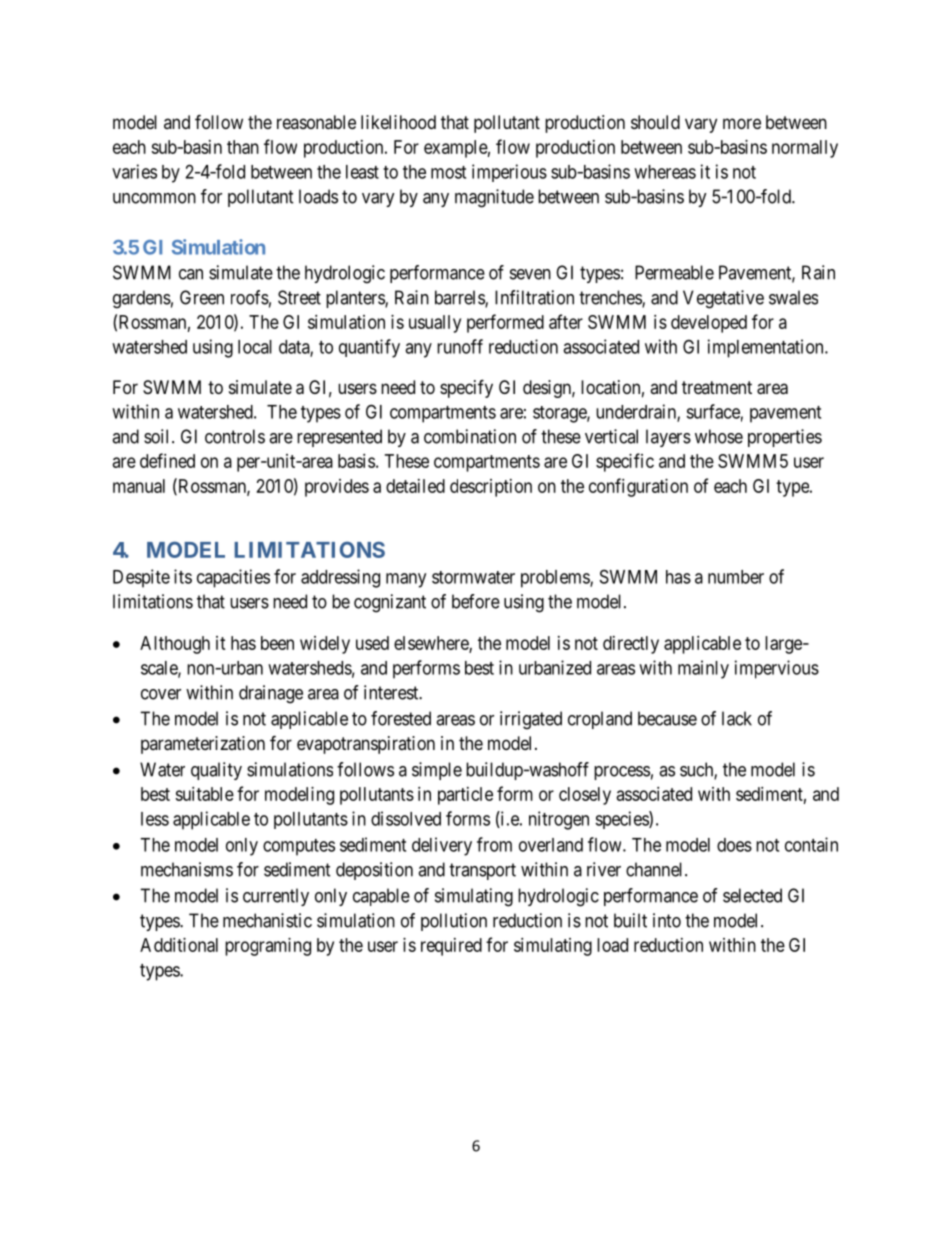 The height and width of the screenshot is (1233, 952). What do you see at coordinates (243, 147) in the screenshot?
I see `than` at bounding box center [243, 147].
